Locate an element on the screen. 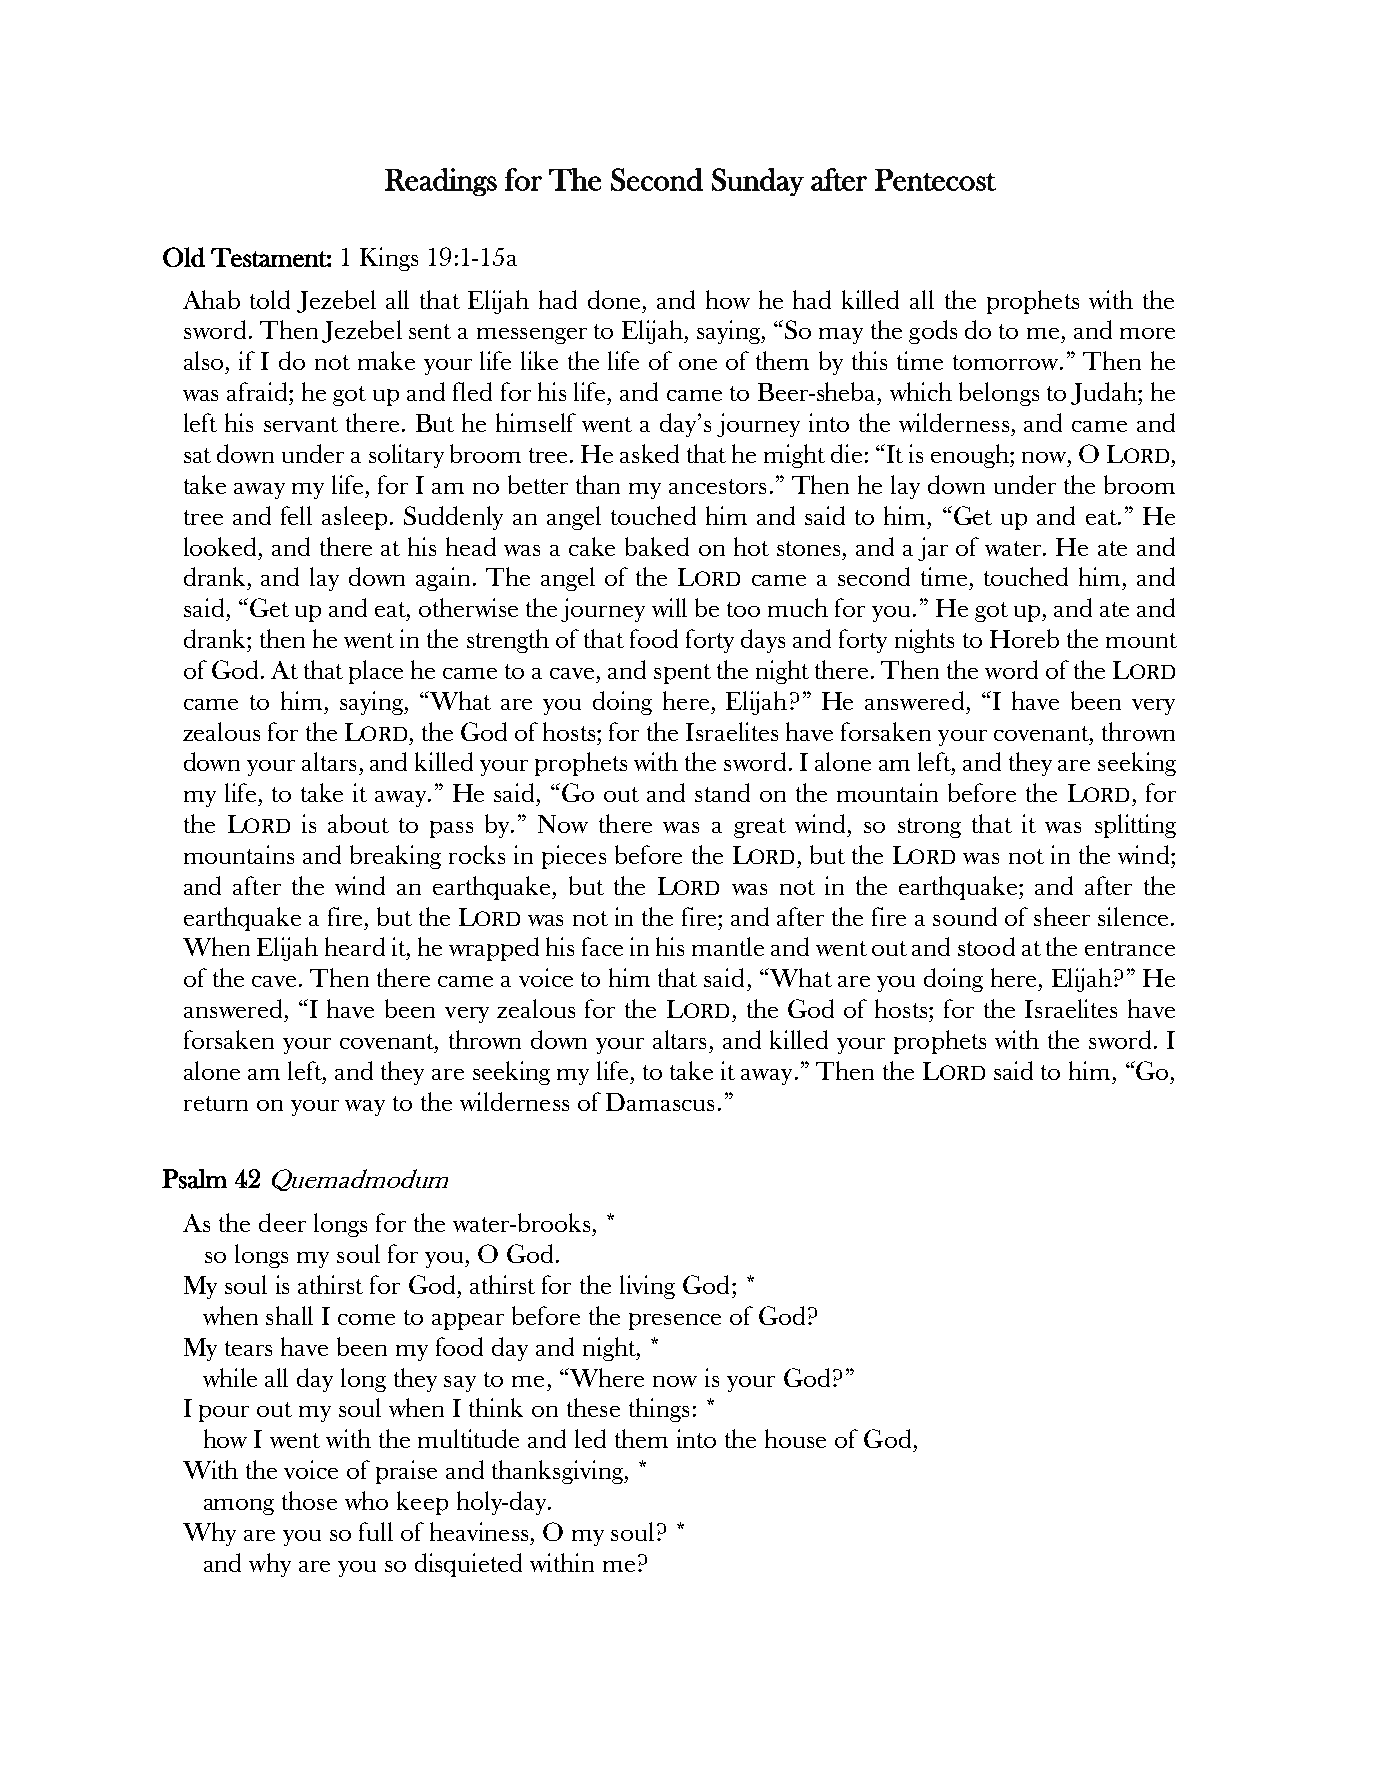  stood is located at coordinates (986, 946).
